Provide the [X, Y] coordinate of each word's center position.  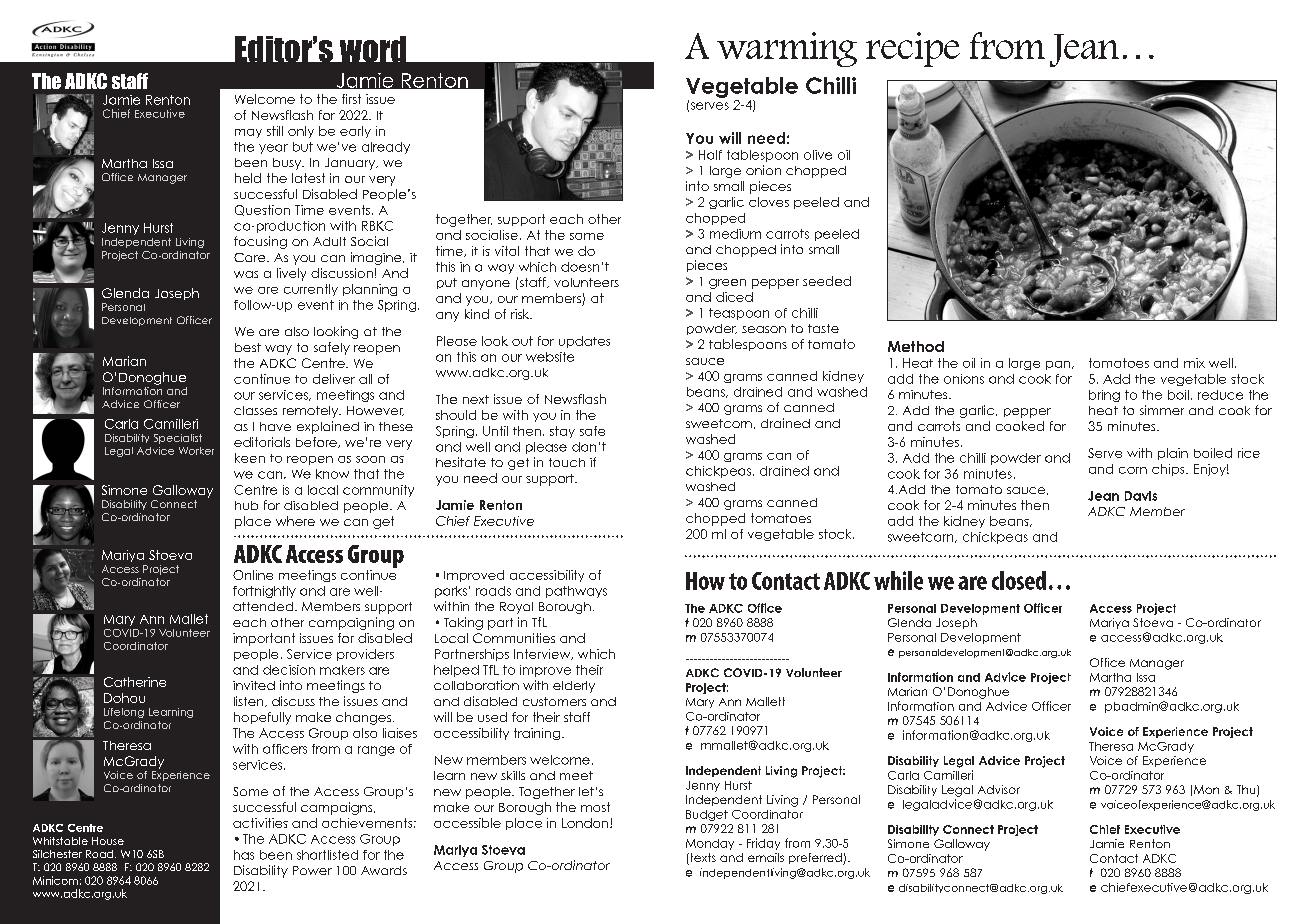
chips [1169, 470]
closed [1019, 580]
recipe [913, 49]
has [244, 855]
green [727, 284]
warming [787, 49]
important [264, 639]
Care [251, 257]
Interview [543, 654]
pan [1059, 365]
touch [567, 462]
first [351, 99]
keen [250, 458]
